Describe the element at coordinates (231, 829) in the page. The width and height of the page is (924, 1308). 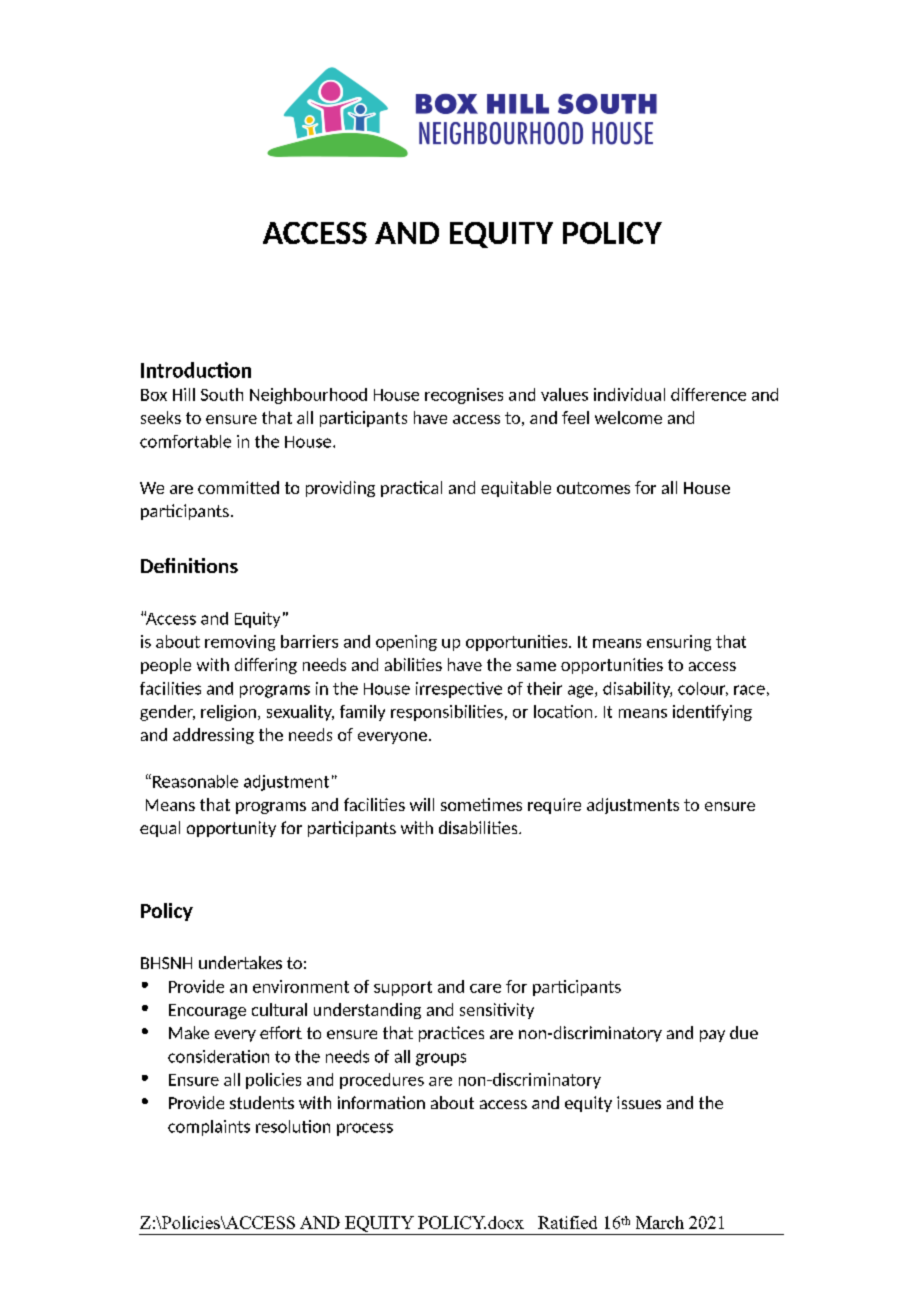
I see `opportunity` at that location.
